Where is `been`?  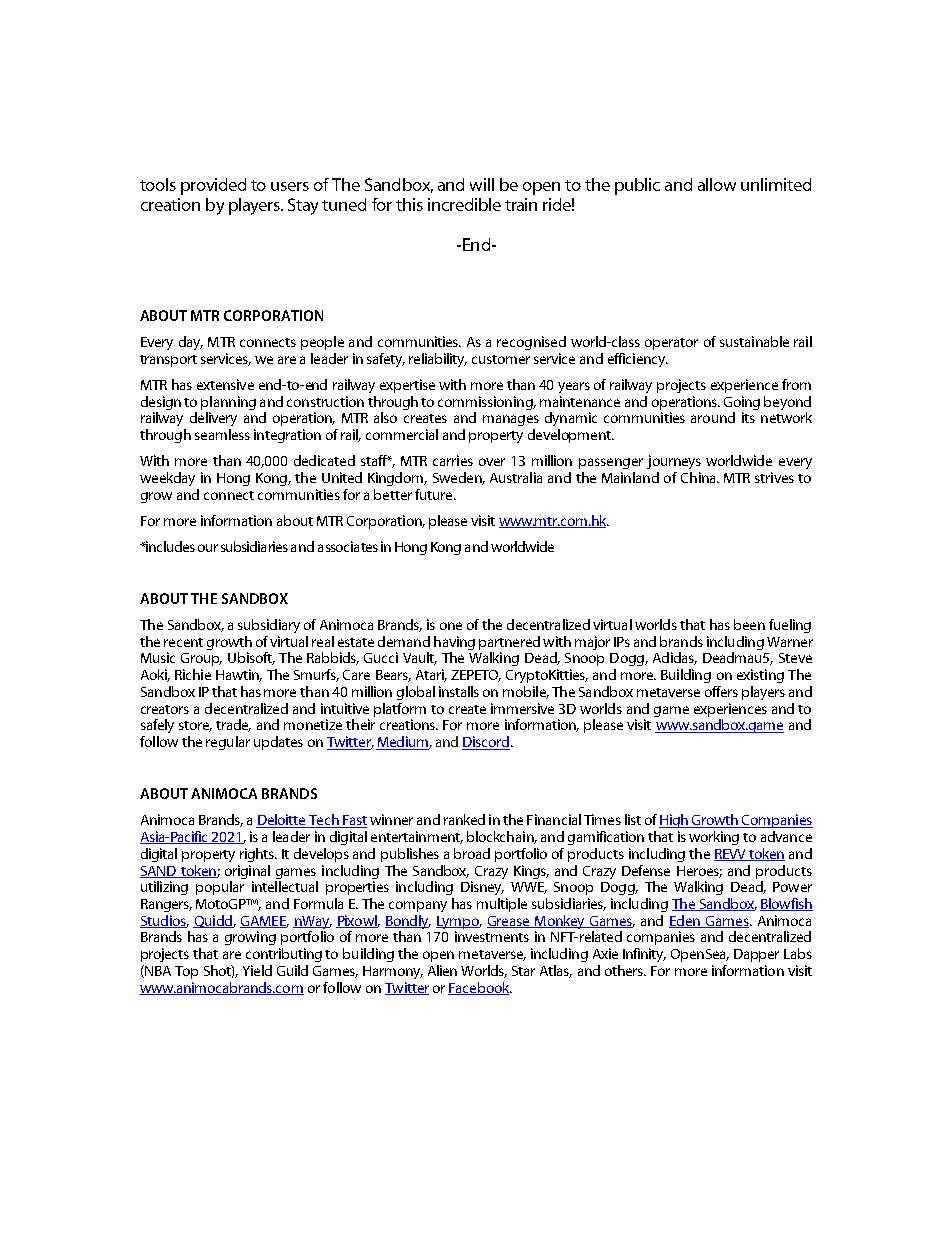
been is located at coordinates (749, 624).
